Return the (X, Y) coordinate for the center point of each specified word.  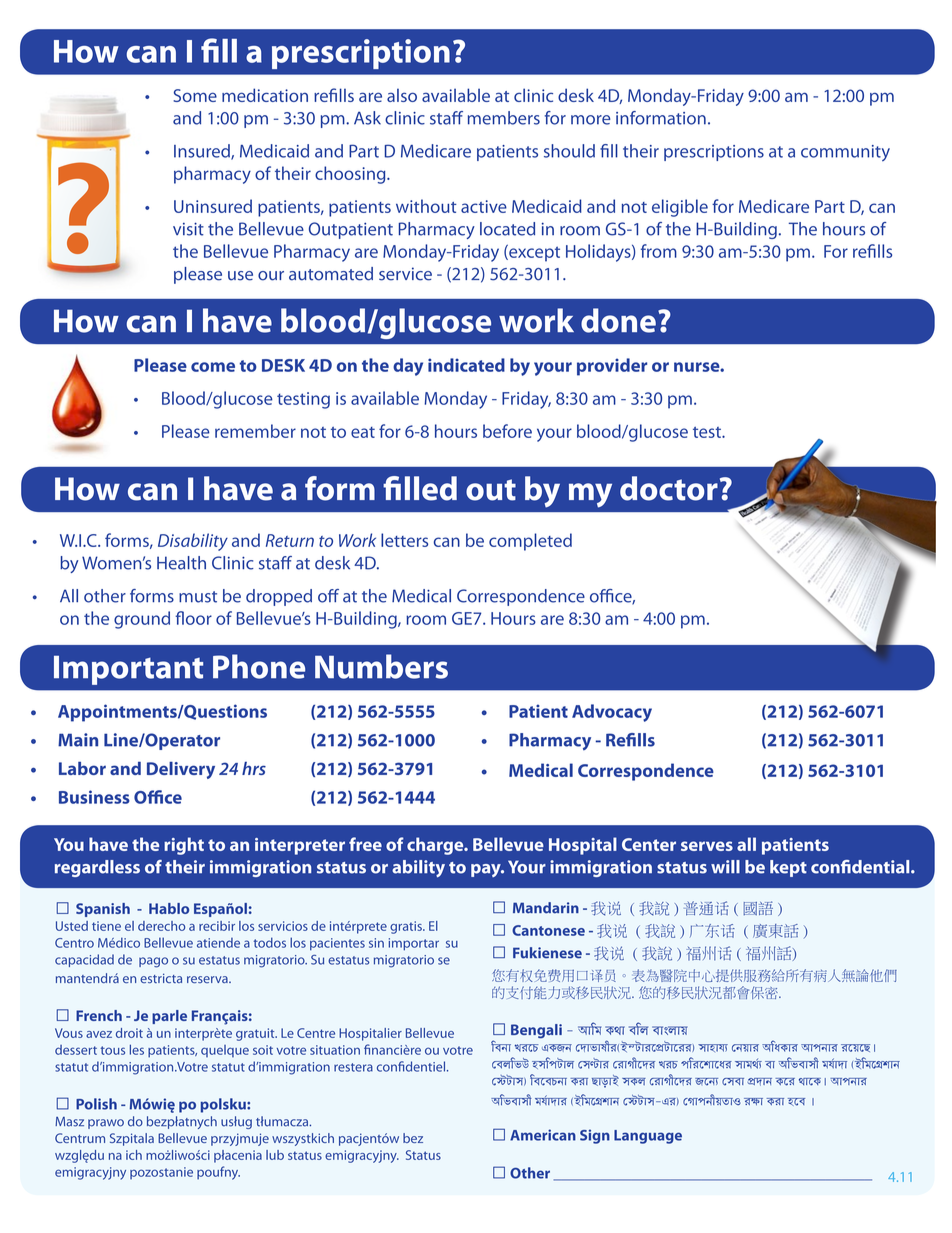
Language (648, 1137)
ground (142, 620)
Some (195, 95)
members (504, 118)
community (845, 153)
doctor (669, 488)
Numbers (381, 666)
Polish (96, 1104)
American (543, 1135)
